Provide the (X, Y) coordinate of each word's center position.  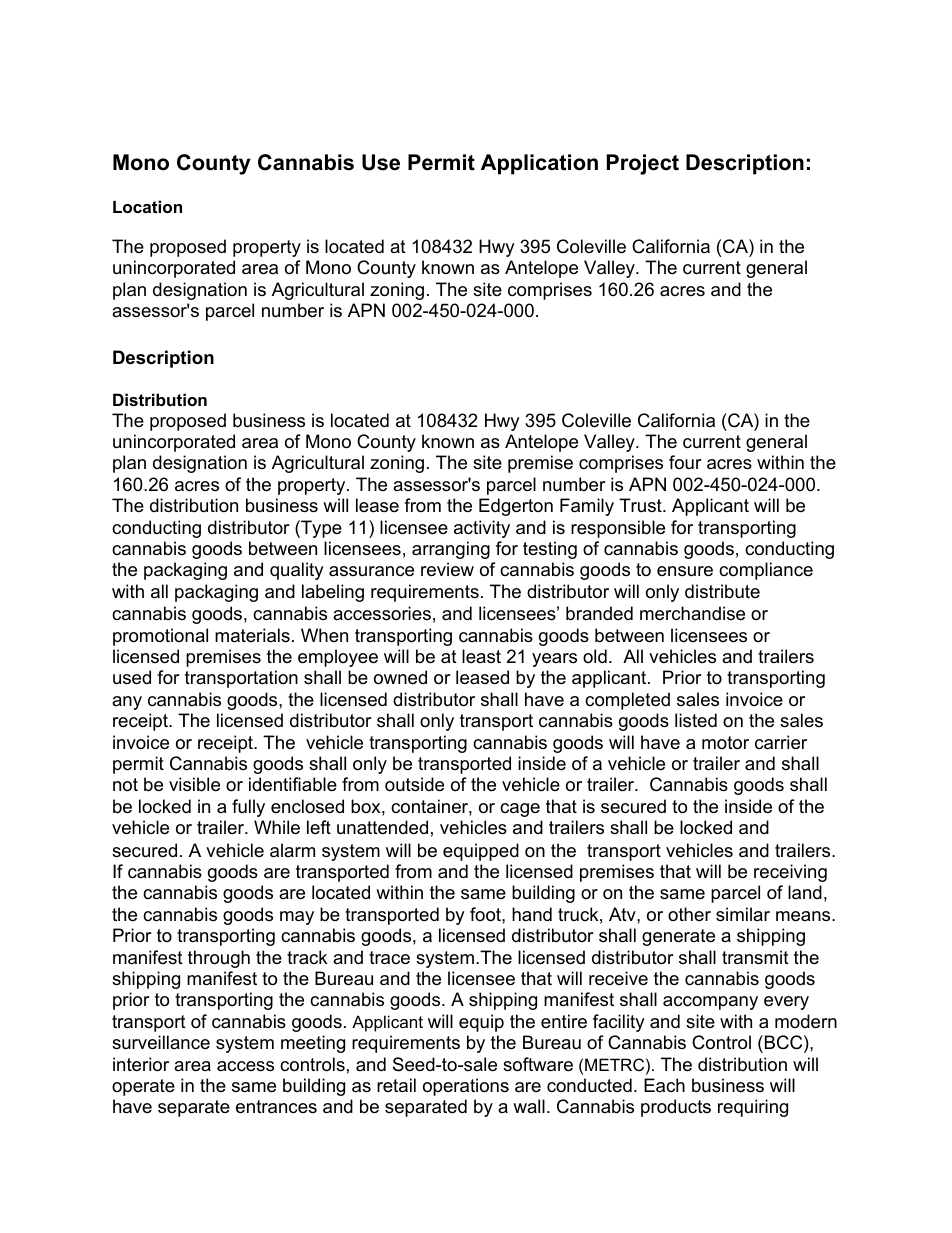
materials (252, 635)
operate (143, 1087)
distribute (722, 591)
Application (539, 164)
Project (643, 164)
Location (147, 206)
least (481, 656)
